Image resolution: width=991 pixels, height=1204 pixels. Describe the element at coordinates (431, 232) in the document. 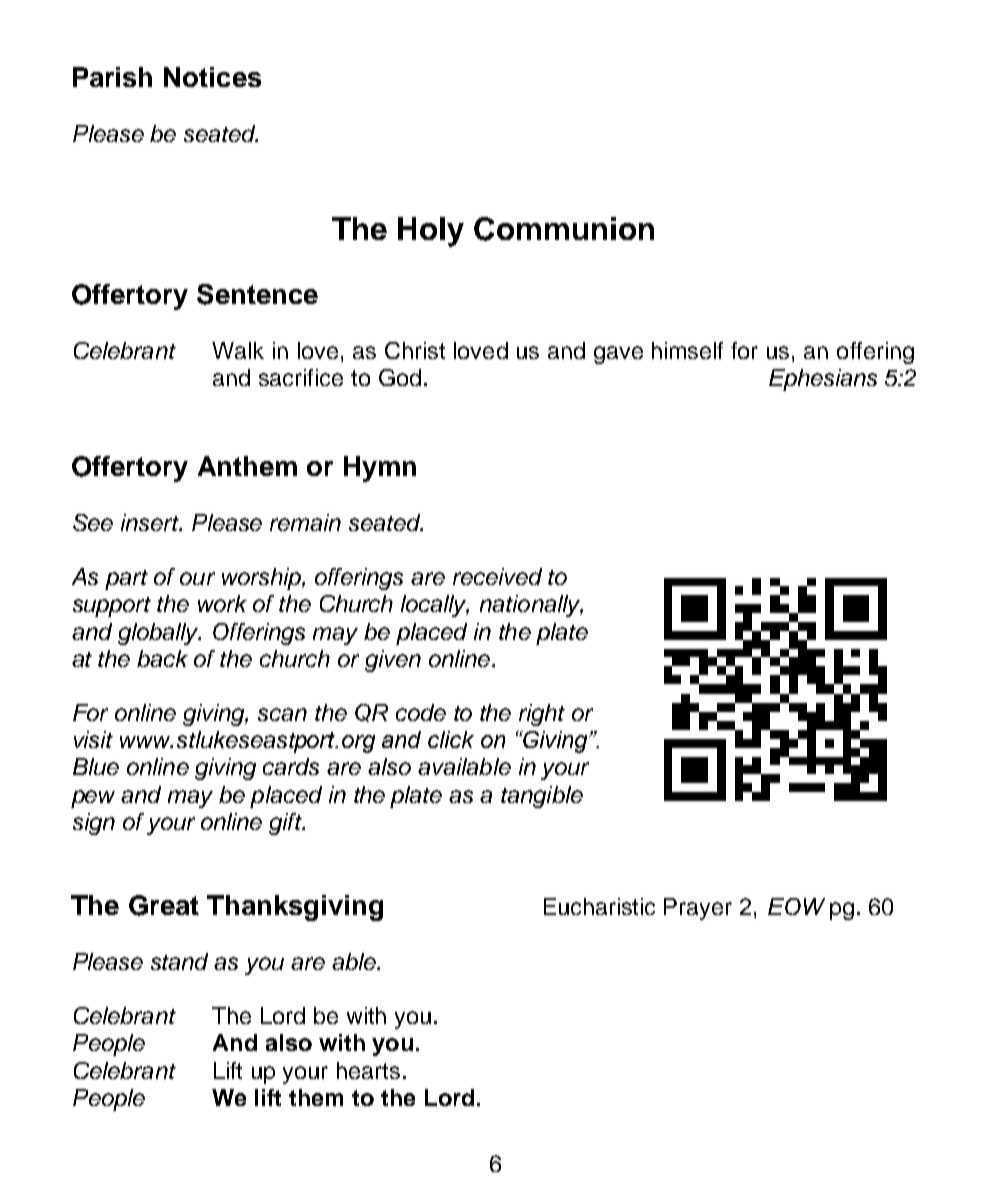

I see `Holy` at that location.
